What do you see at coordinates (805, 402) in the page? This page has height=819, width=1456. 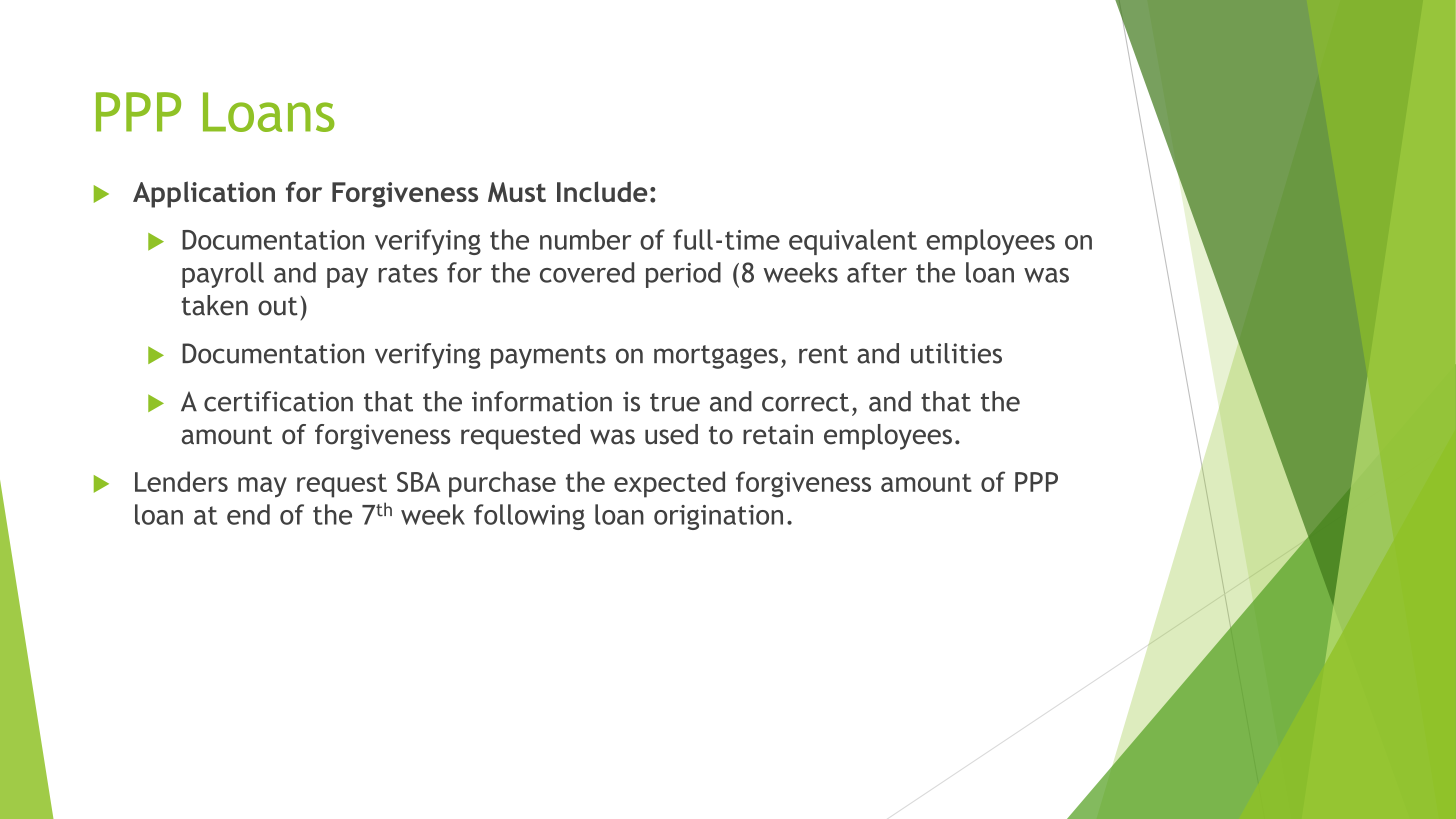 I see `correct` at bounding box center [805, 402].
